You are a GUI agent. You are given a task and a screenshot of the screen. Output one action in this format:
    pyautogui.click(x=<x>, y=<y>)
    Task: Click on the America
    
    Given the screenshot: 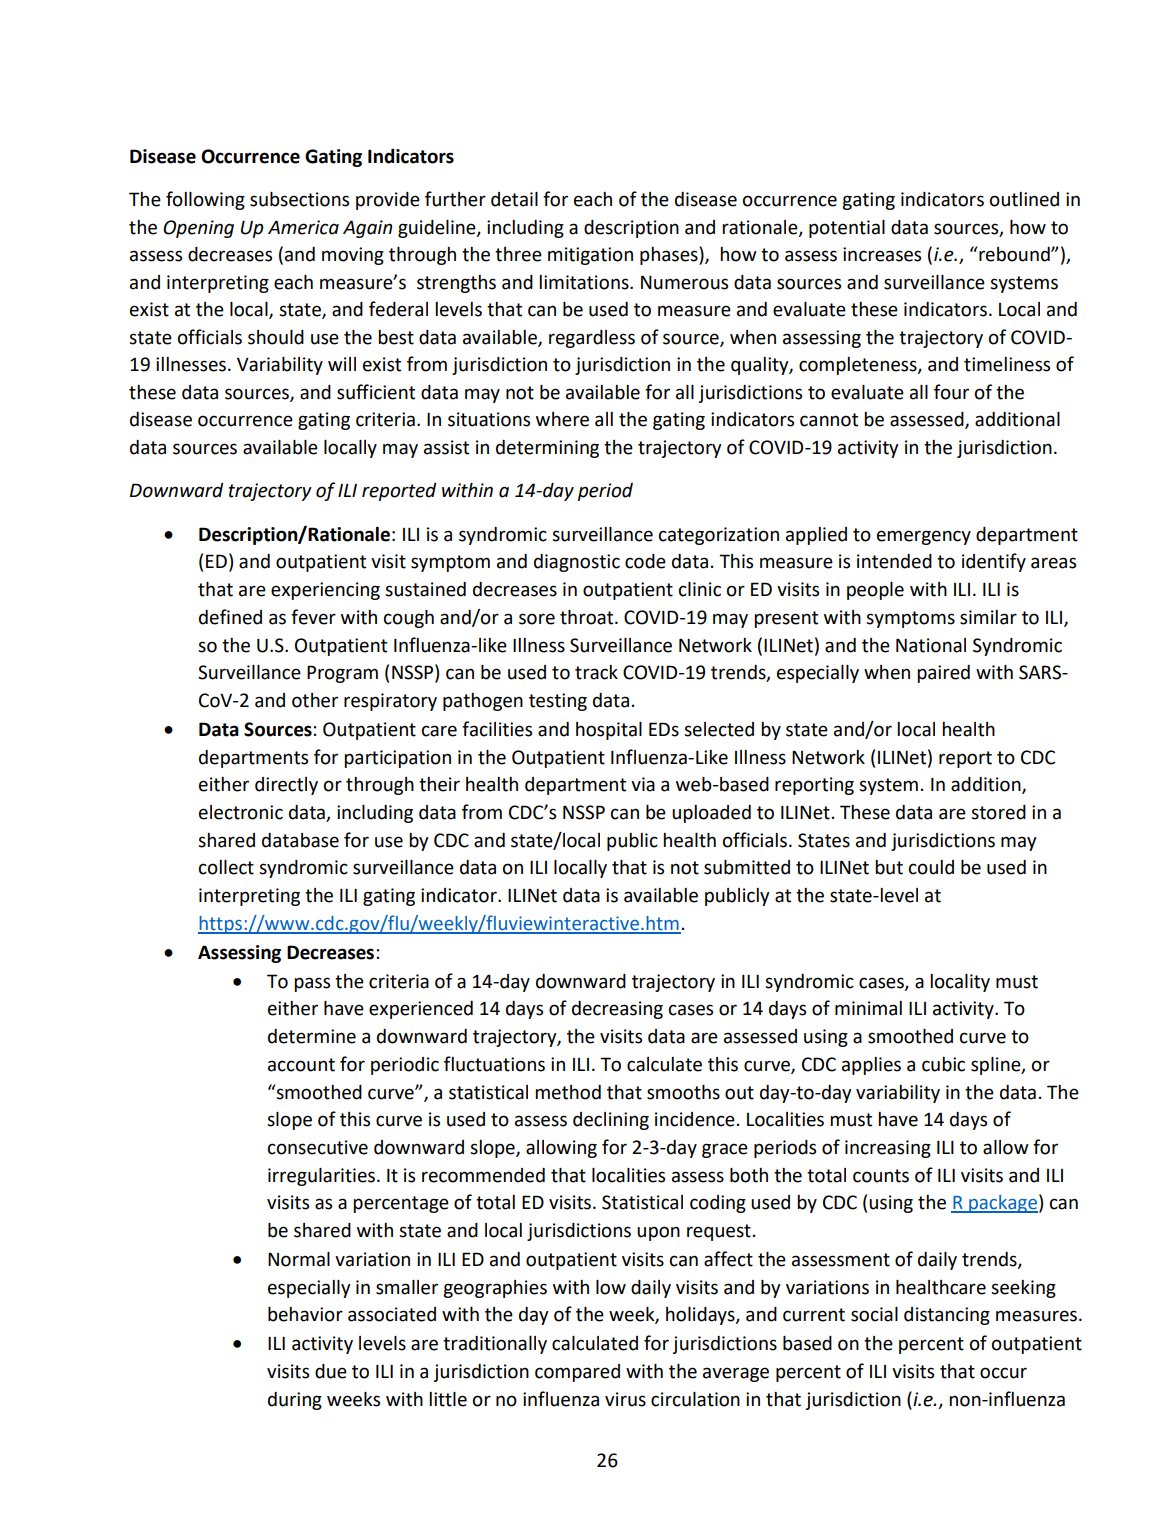 What is the action you would take?
    pyautogui.click(x=303, y=227)
